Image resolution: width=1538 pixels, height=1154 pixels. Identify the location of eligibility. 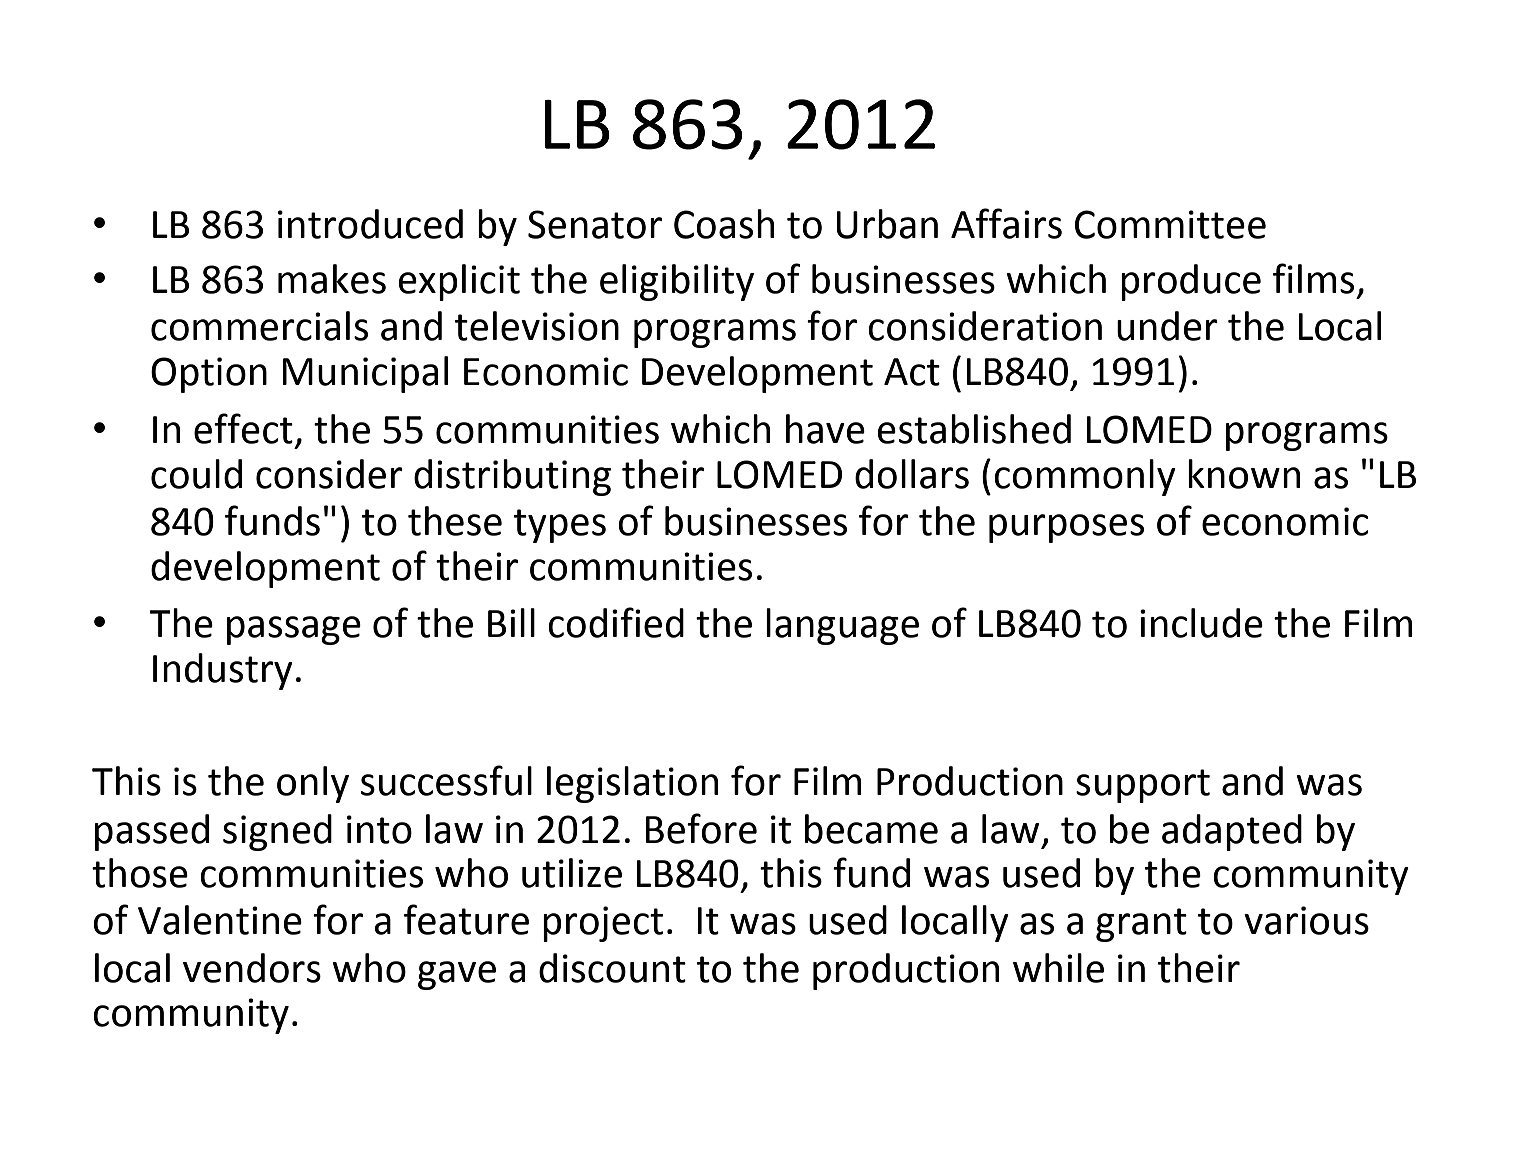
(677, 282).
